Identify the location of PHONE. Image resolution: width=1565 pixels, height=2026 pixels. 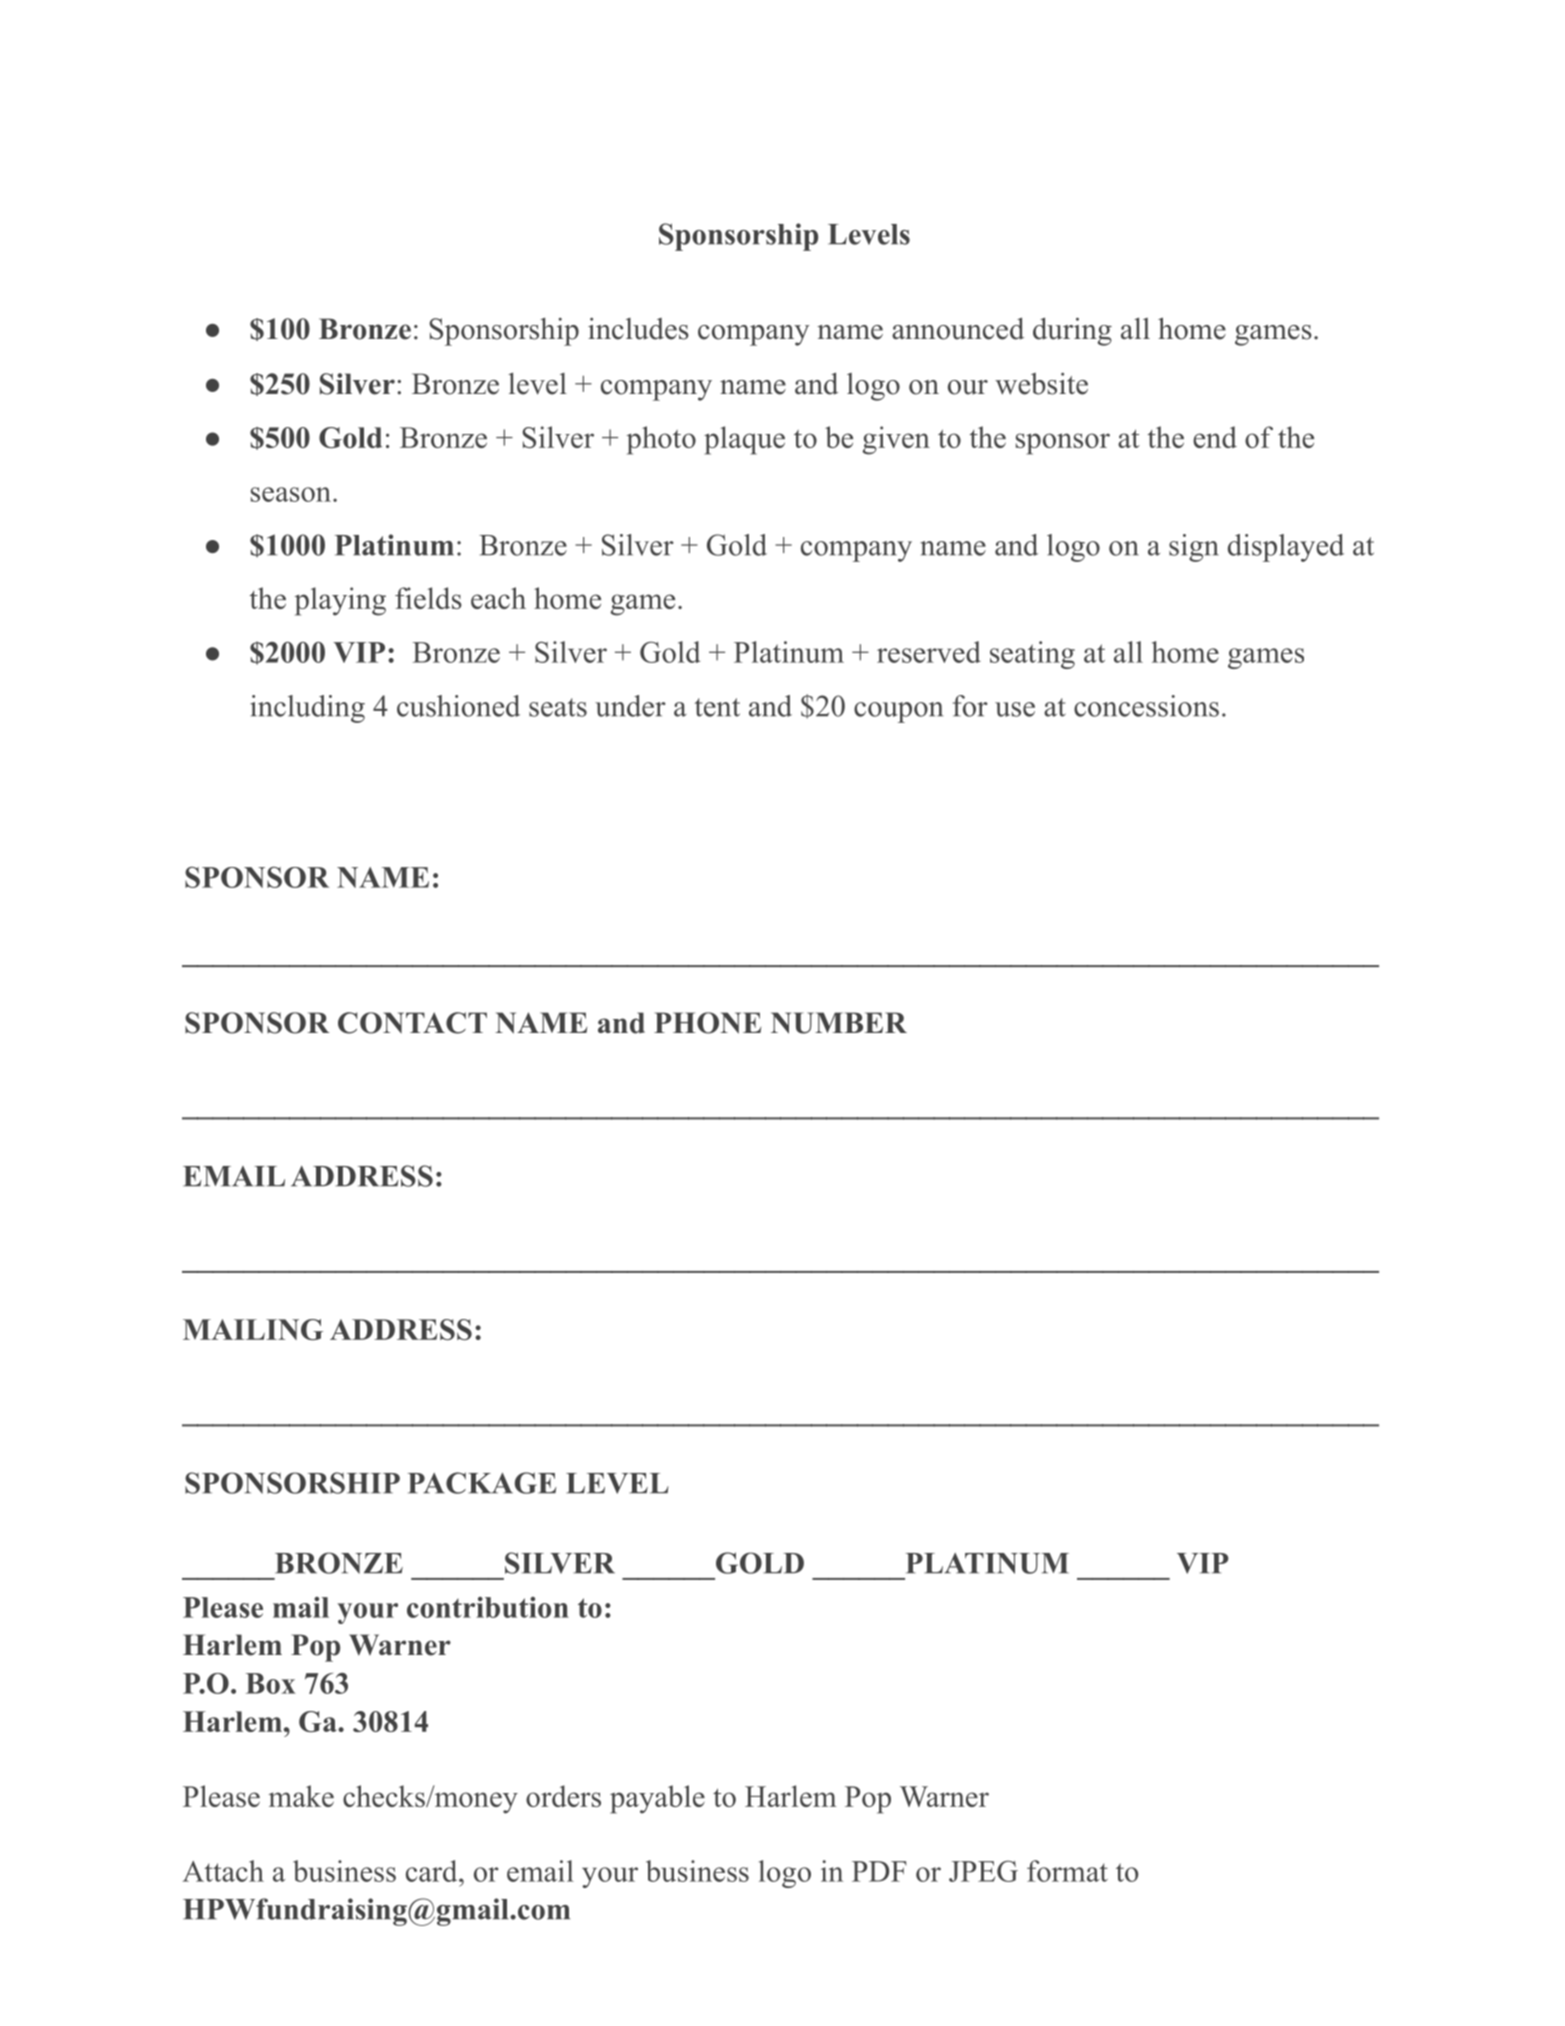
(707, 1023).
